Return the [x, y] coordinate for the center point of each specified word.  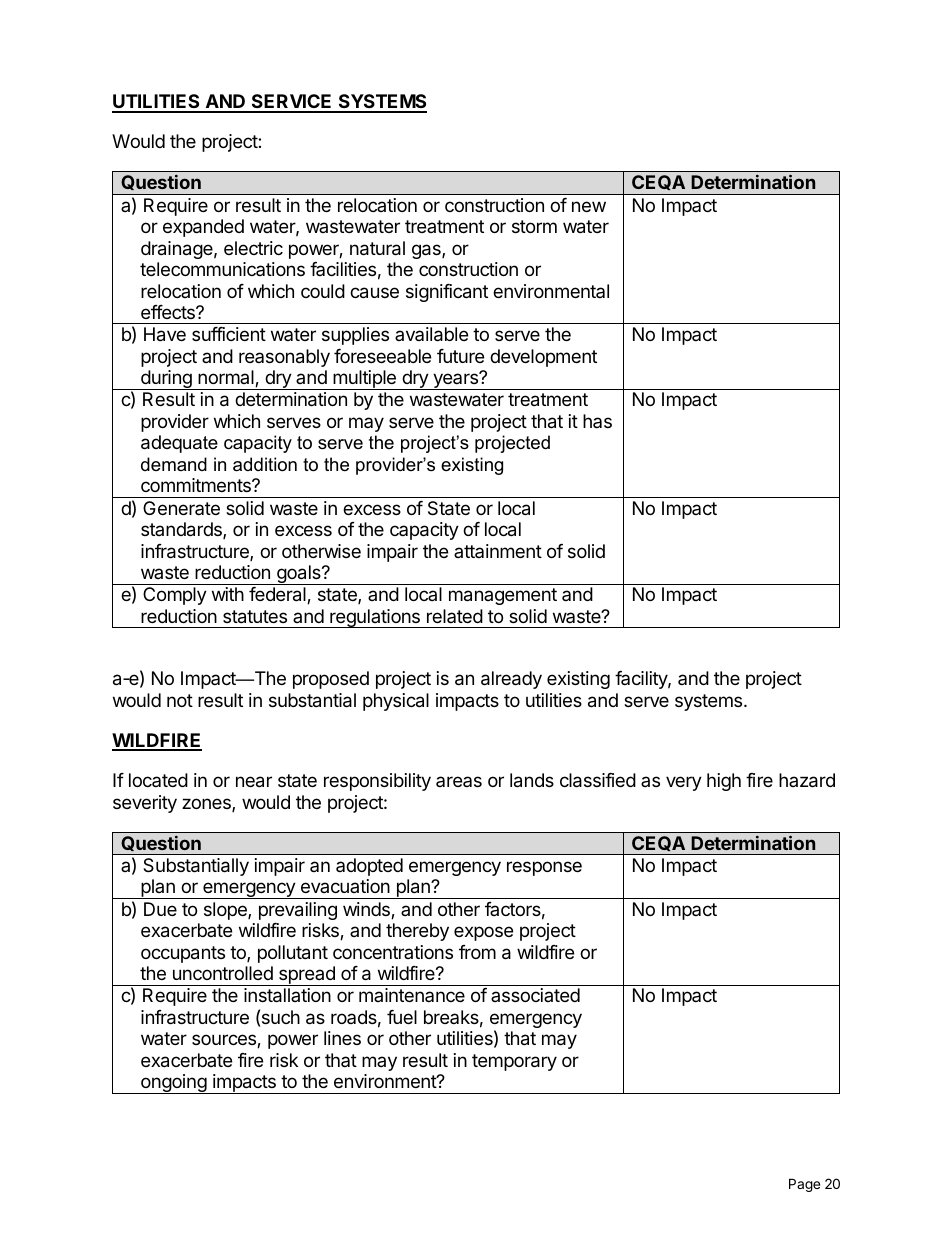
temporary [514, 1062]
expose [483, 933]
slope [226, 911]
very [684, 783]
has [597, 421]
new [589, 206]
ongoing [173, 1084]
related [455, 616]
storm [534, 226]
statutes [255, 617]
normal [227, 378]
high [724, 782]
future [460, 356]
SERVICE [292, 103]
